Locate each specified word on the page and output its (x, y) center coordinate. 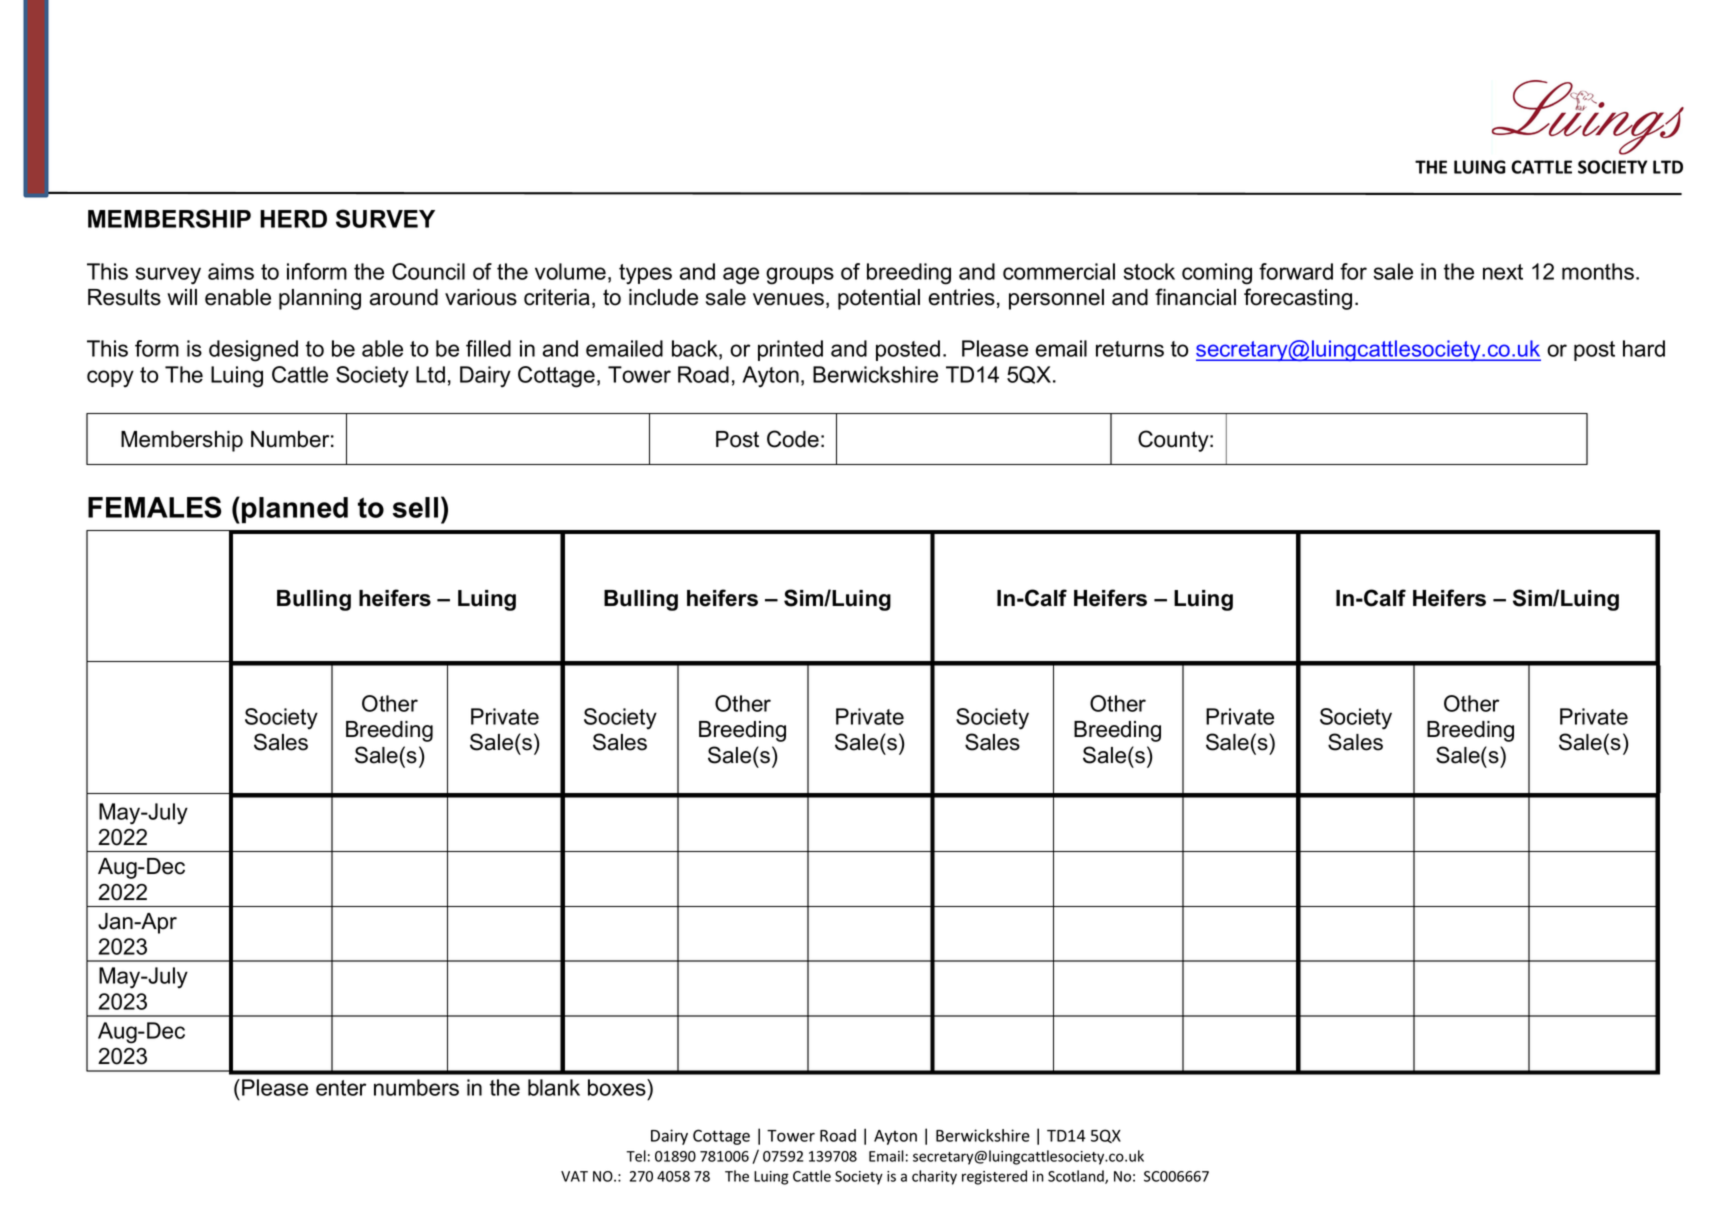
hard (1644, 348)
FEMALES (155, 507)
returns (1130, 349)
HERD (293, 219)
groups (800, 276)
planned (295, 510)
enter (341, 1088)
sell (415, 507)
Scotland (1077, 1177)
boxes (618, 1087)
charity (934, 1177)
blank (554, 1087)
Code (793, 439)
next (1503, 272)
